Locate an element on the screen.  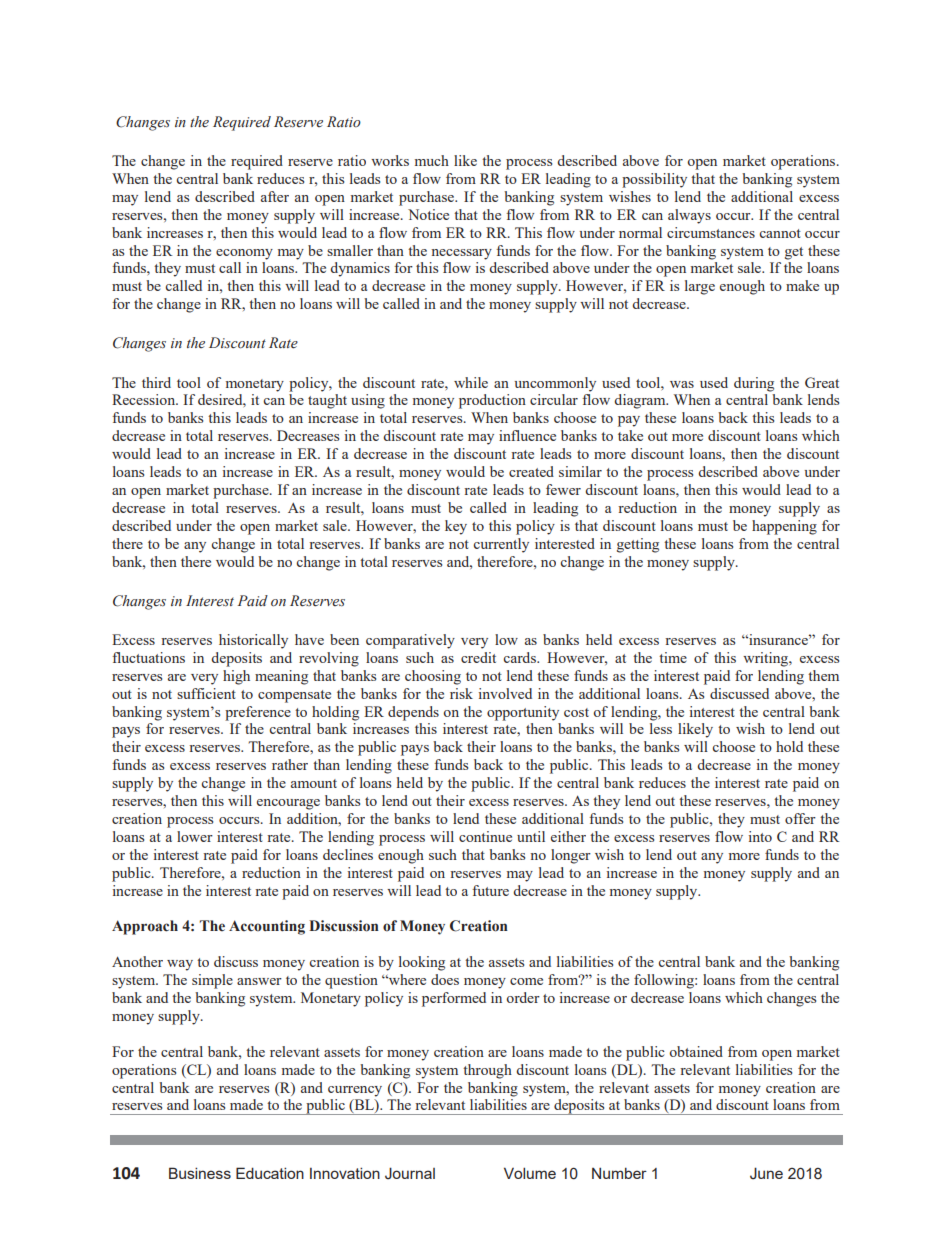
after is located at coordinates (275, 196).
